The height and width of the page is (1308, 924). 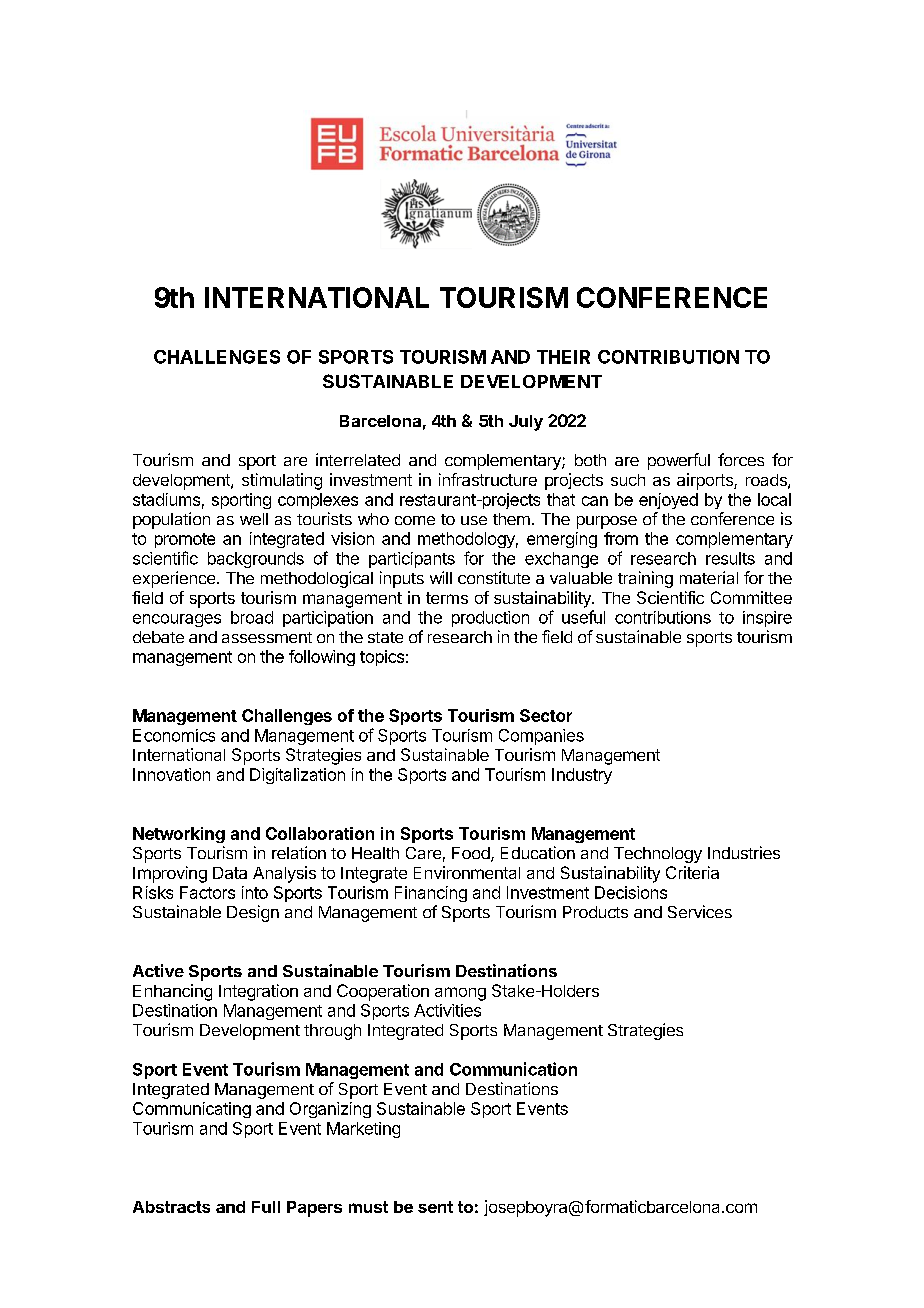 What do you see at coordinates (679, 461) in the page?
I see `powerful` at bounding box center [679, 461].
